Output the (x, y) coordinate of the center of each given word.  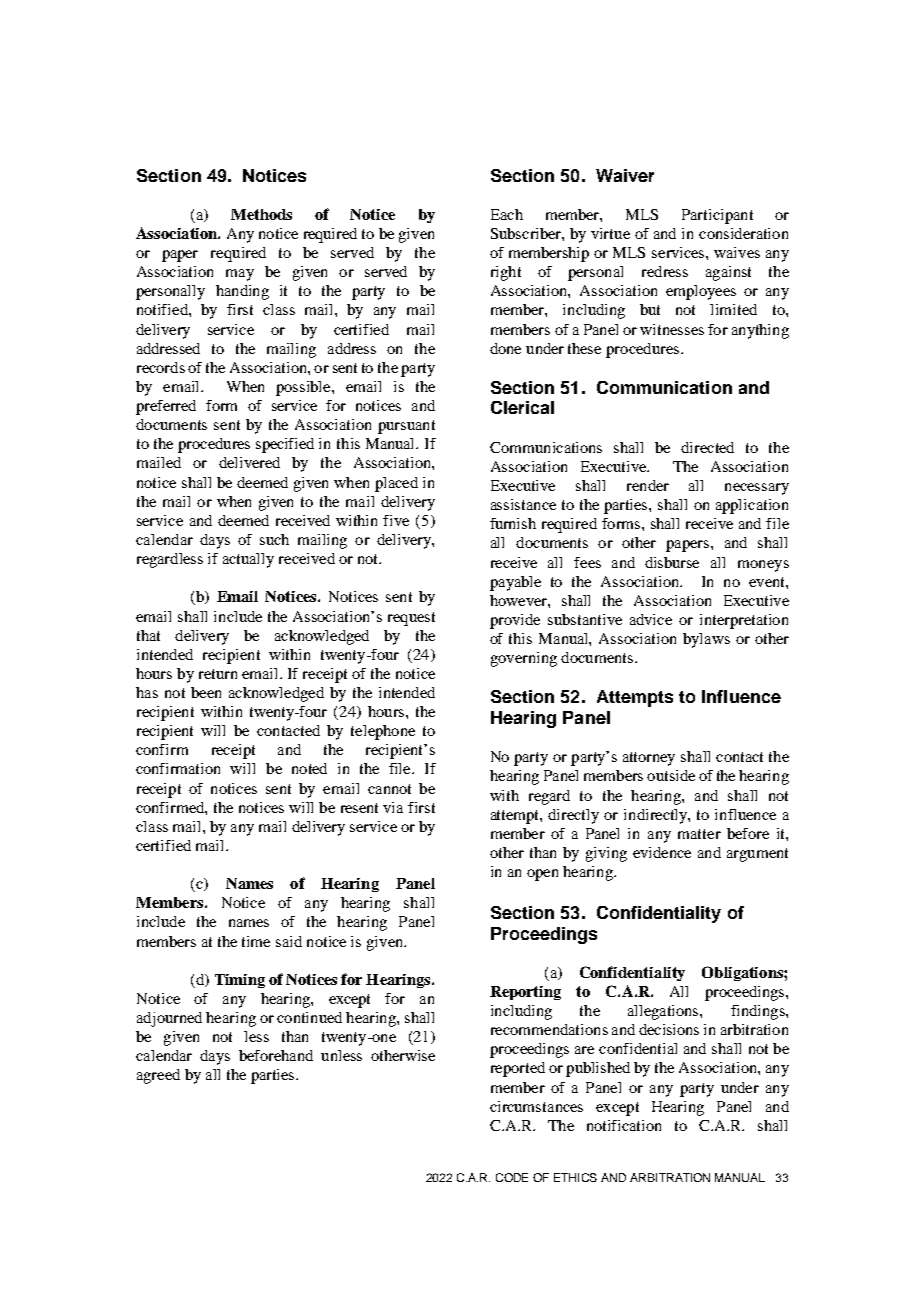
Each (507, 214)
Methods (261, 214)
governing (524, 659)
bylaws (706, 640)
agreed (158, 1076)
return (218, 674)
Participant (717, 216)
